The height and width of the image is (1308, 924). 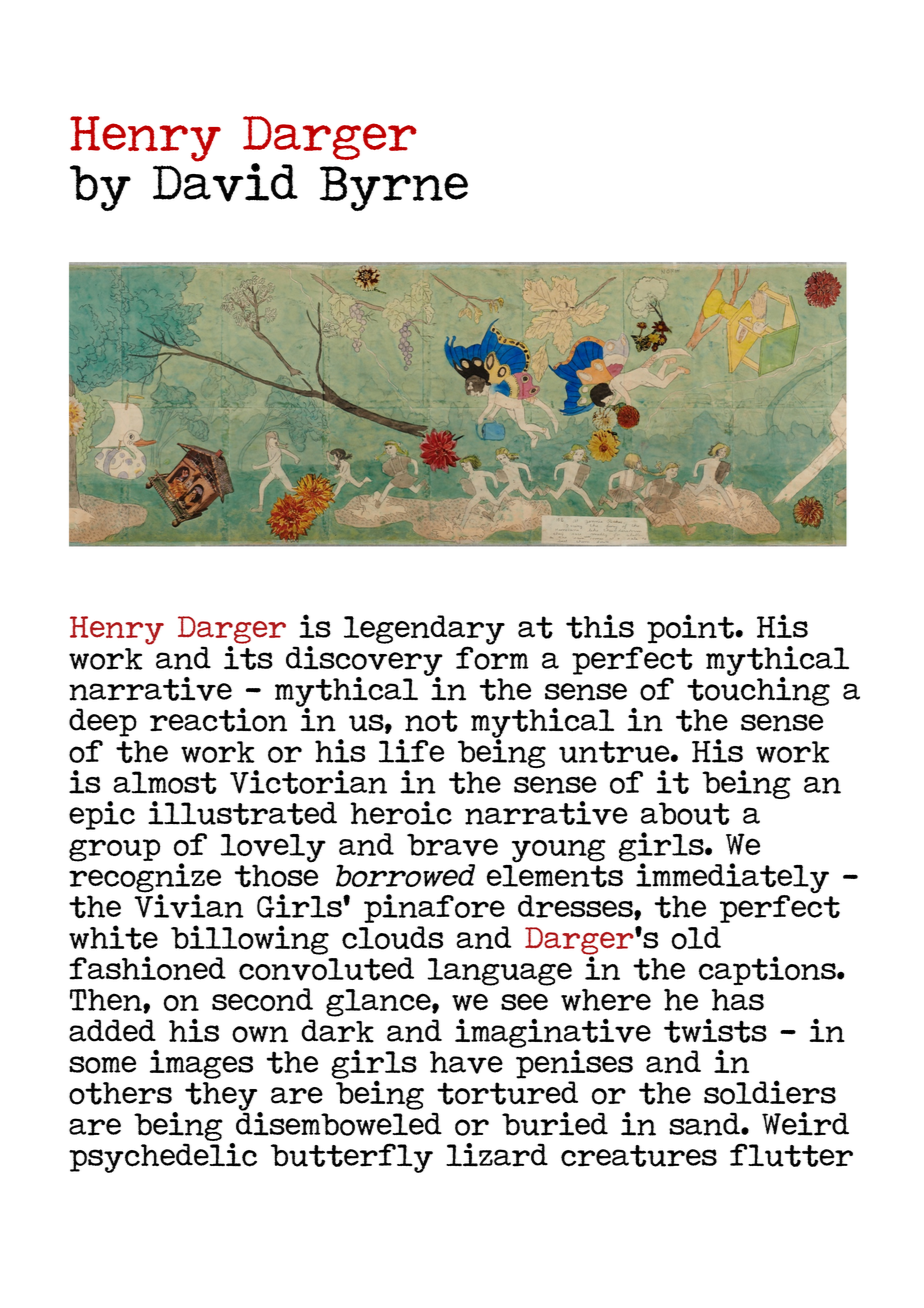 What do you see at coordinates (163, 1156) in the image?
I see `psychedelic` at bounding box center [163, 1156].
